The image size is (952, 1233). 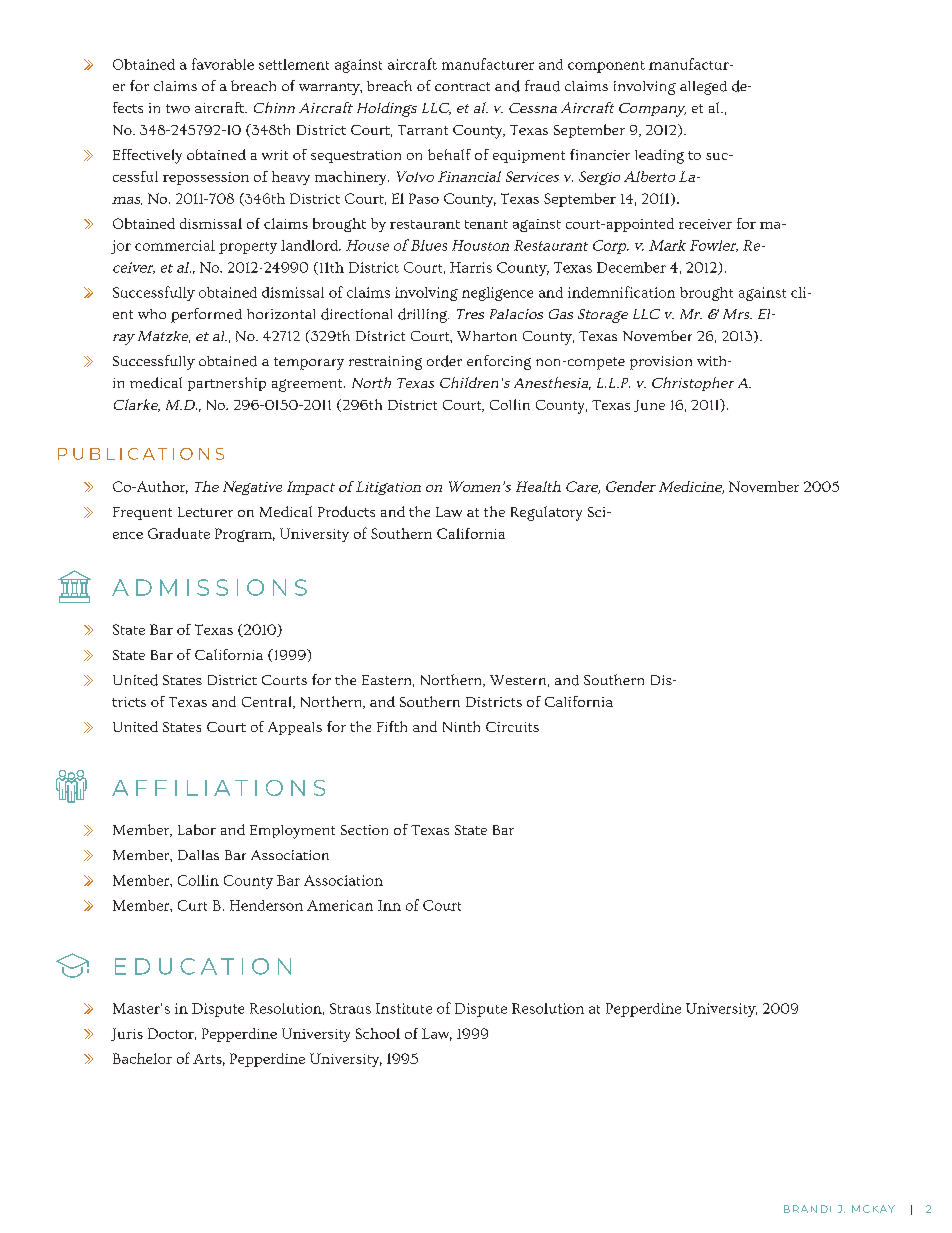 What do you see at coordinates (546, 513) in the document?
I see `Regulatory` at bounding box center [546, 513].
